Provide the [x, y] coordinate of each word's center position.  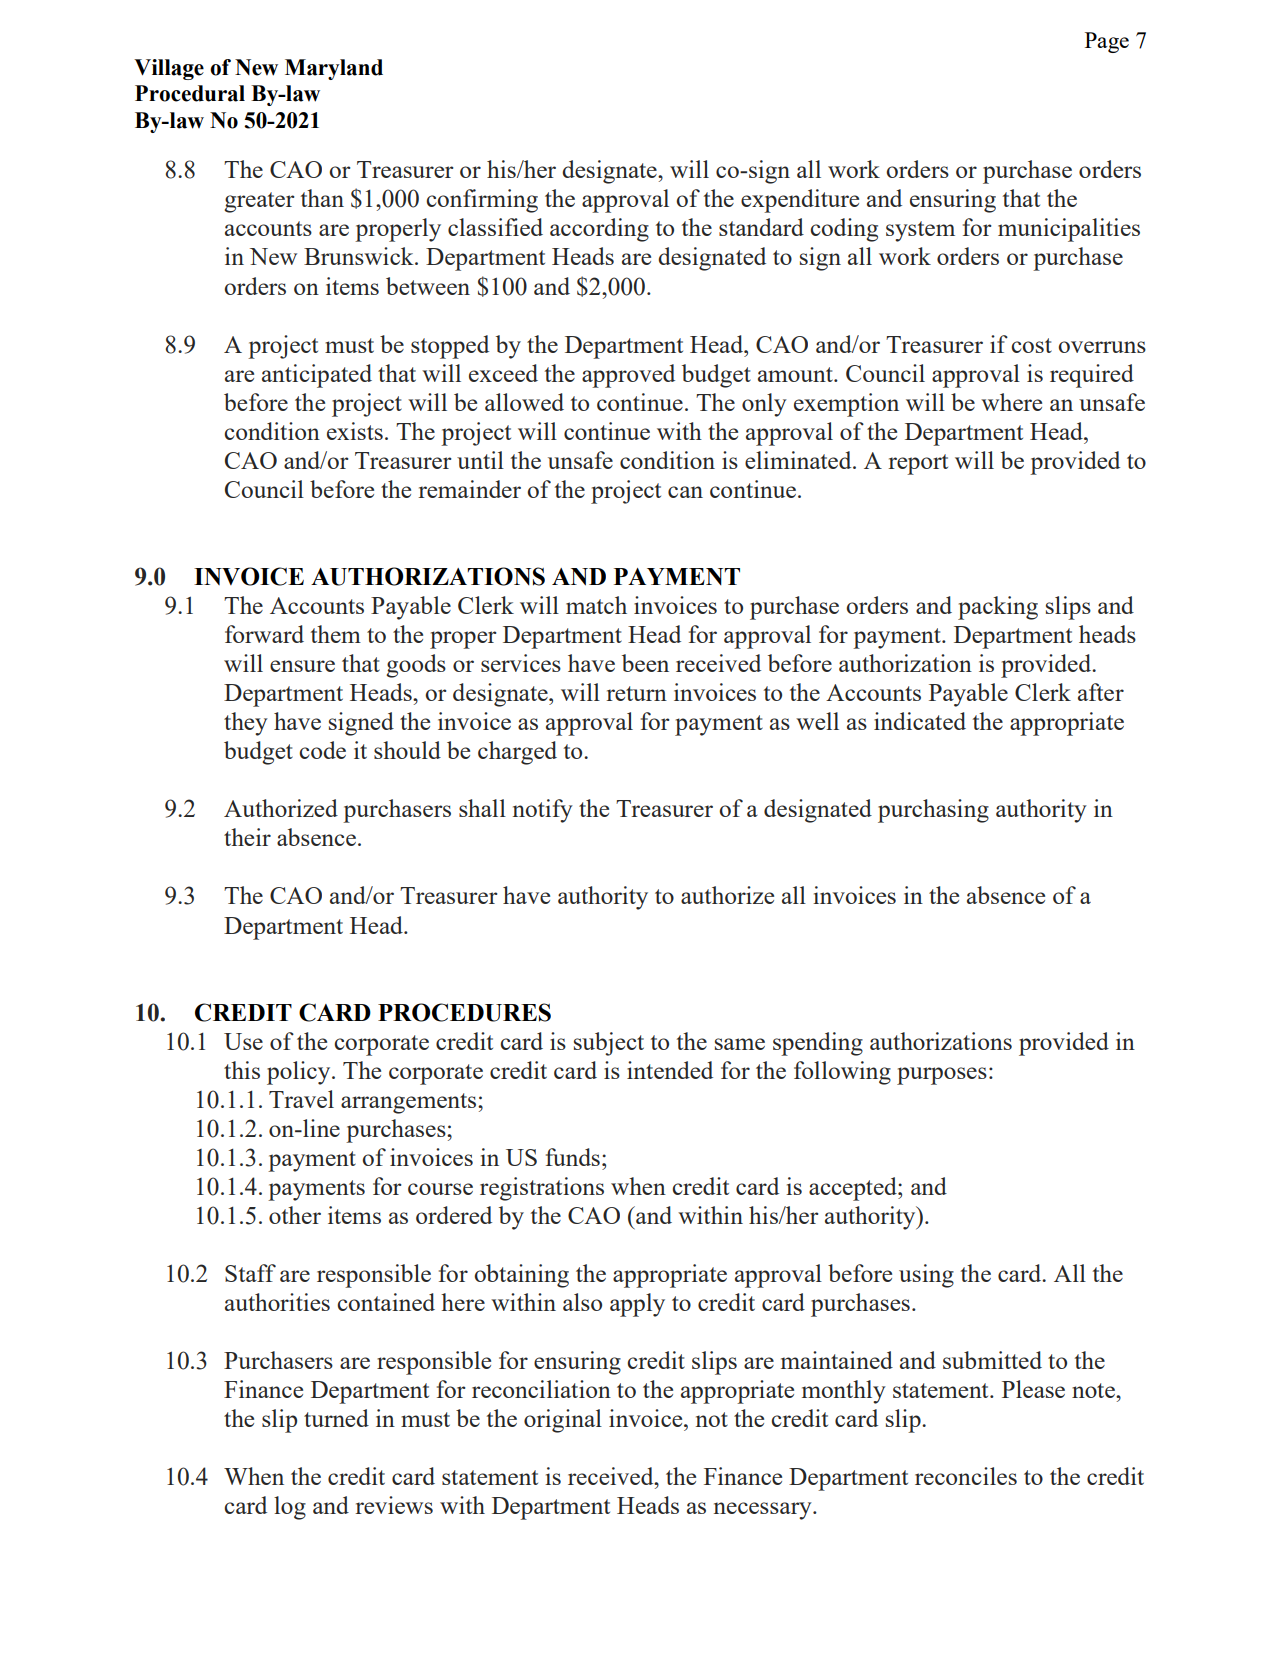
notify [543, 811]
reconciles [966, 1476]
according [599, 230]
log [290, 1508]
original [563, 1421]
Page [1107, 42]
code [322, 750]
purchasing [933, 811]
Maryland [334, 69]
